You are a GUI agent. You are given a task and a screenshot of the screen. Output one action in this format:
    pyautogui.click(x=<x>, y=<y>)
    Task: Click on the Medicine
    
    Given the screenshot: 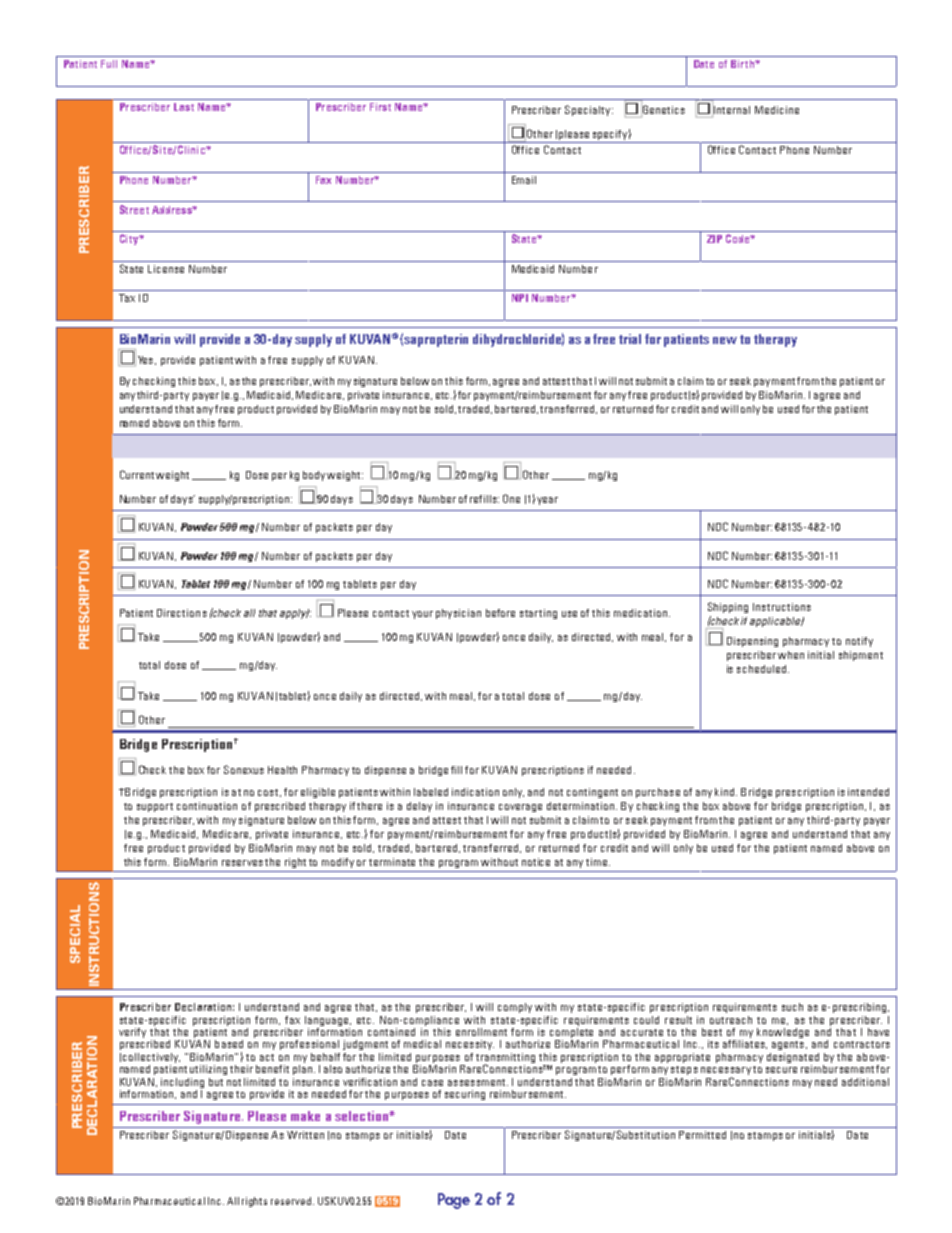 What is the action you would take?
    pyautogui.click(x=777, y=110)
